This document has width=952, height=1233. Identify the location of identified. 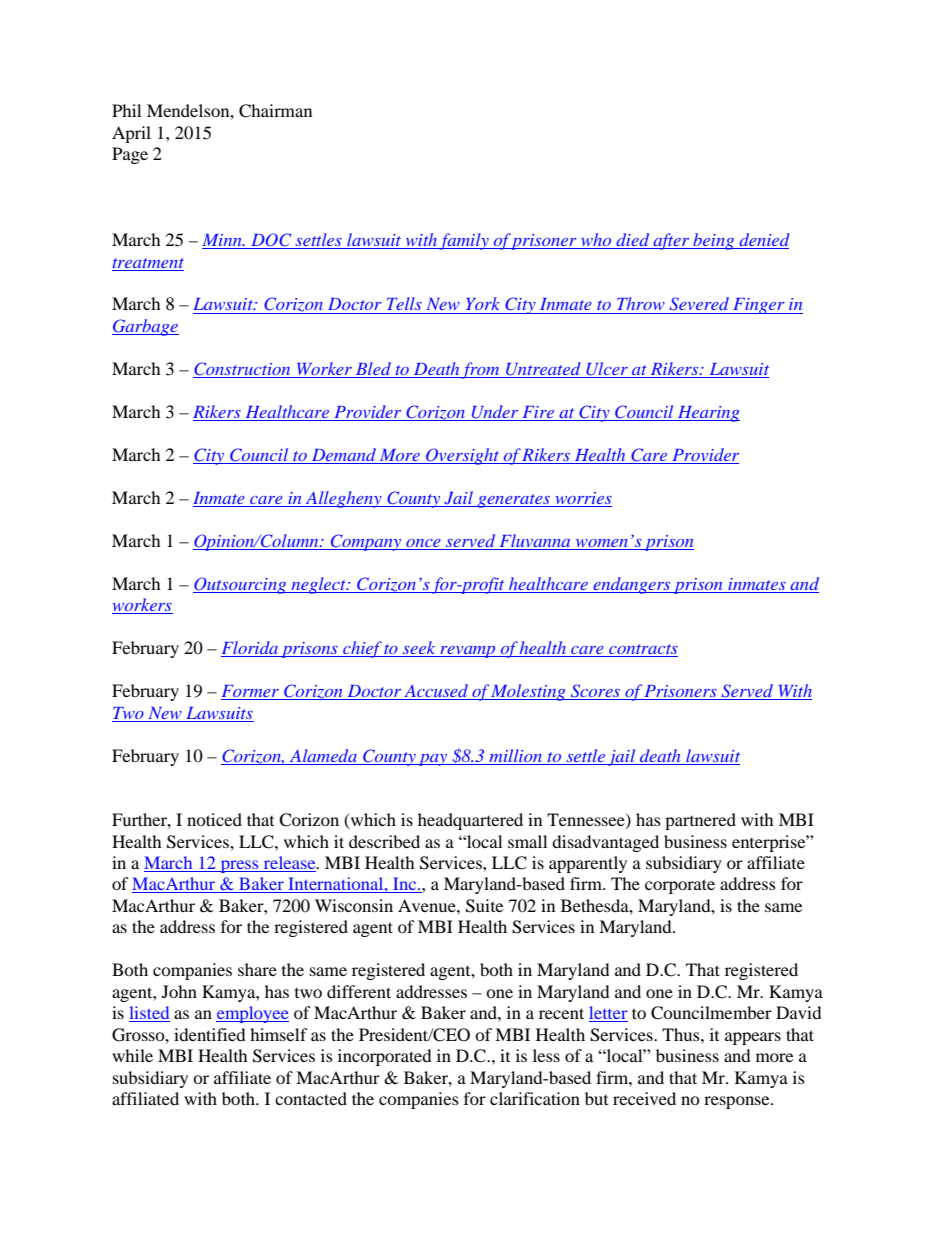
(210, 1034).
